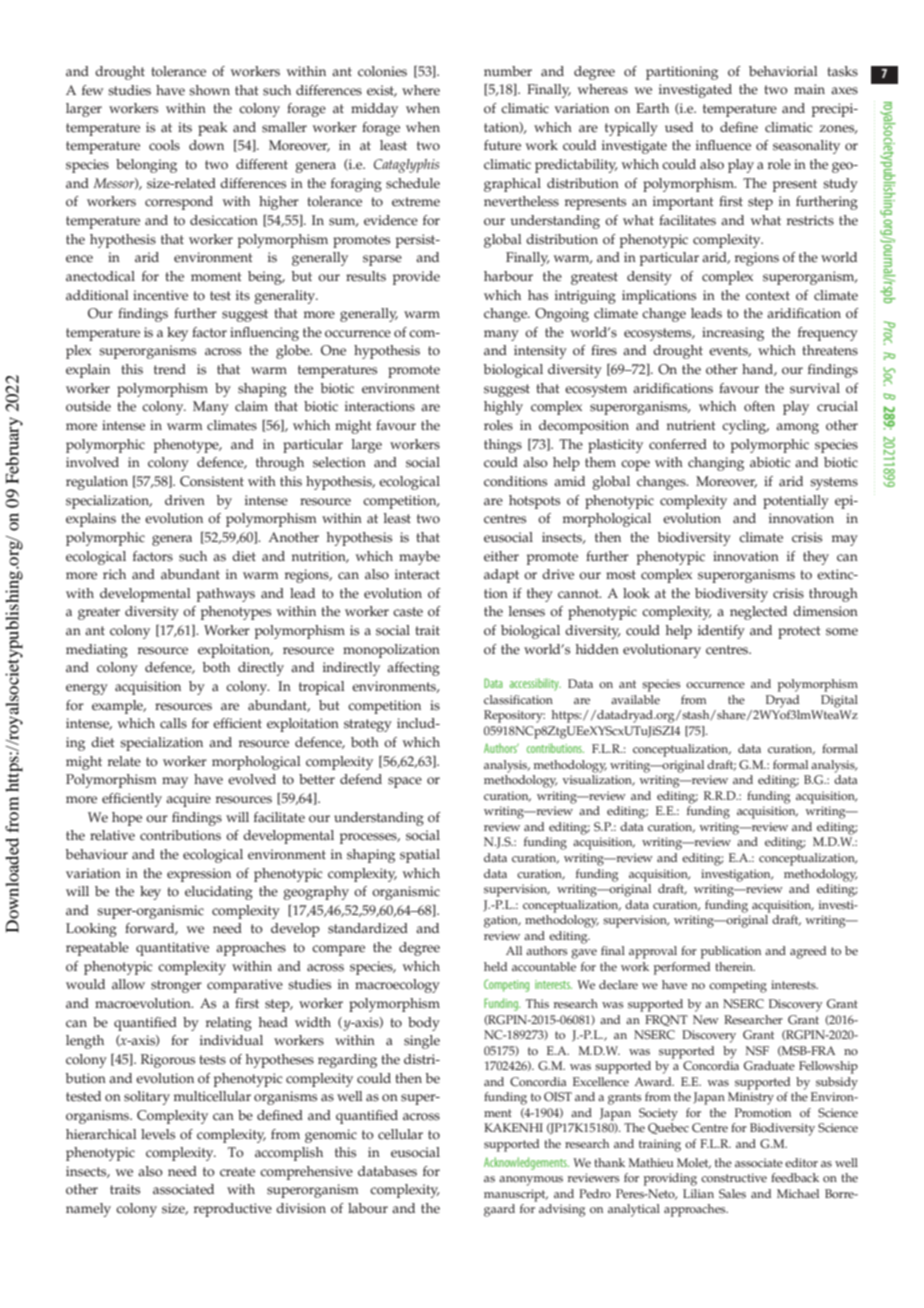 The height and width of the screenshot is (1308, 924). I want to click on main, so click(809, 89).
